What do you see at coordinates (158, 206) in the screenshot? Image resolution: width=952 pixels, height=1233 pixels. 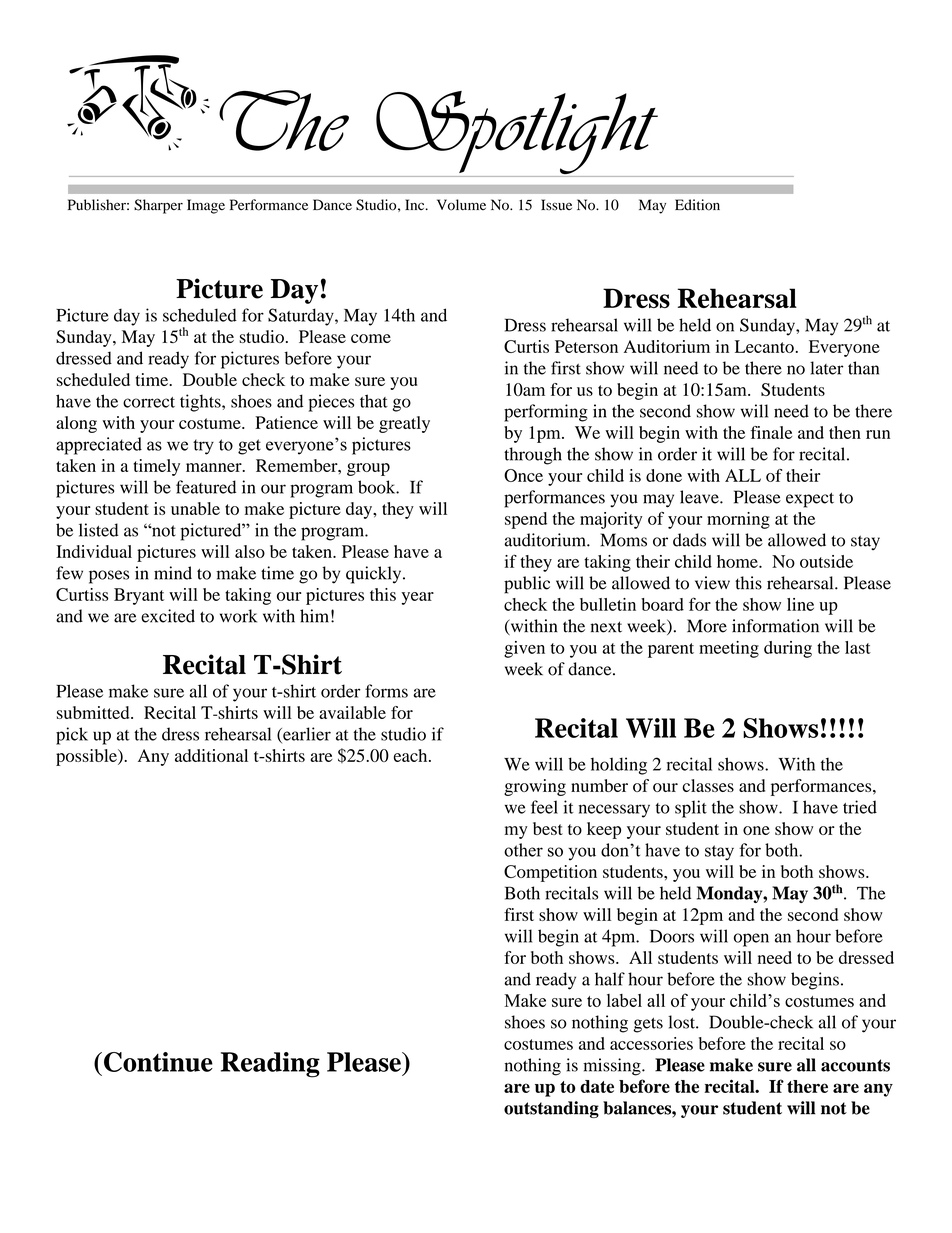 I see `Sharper` at bounding box center [158, 206].
